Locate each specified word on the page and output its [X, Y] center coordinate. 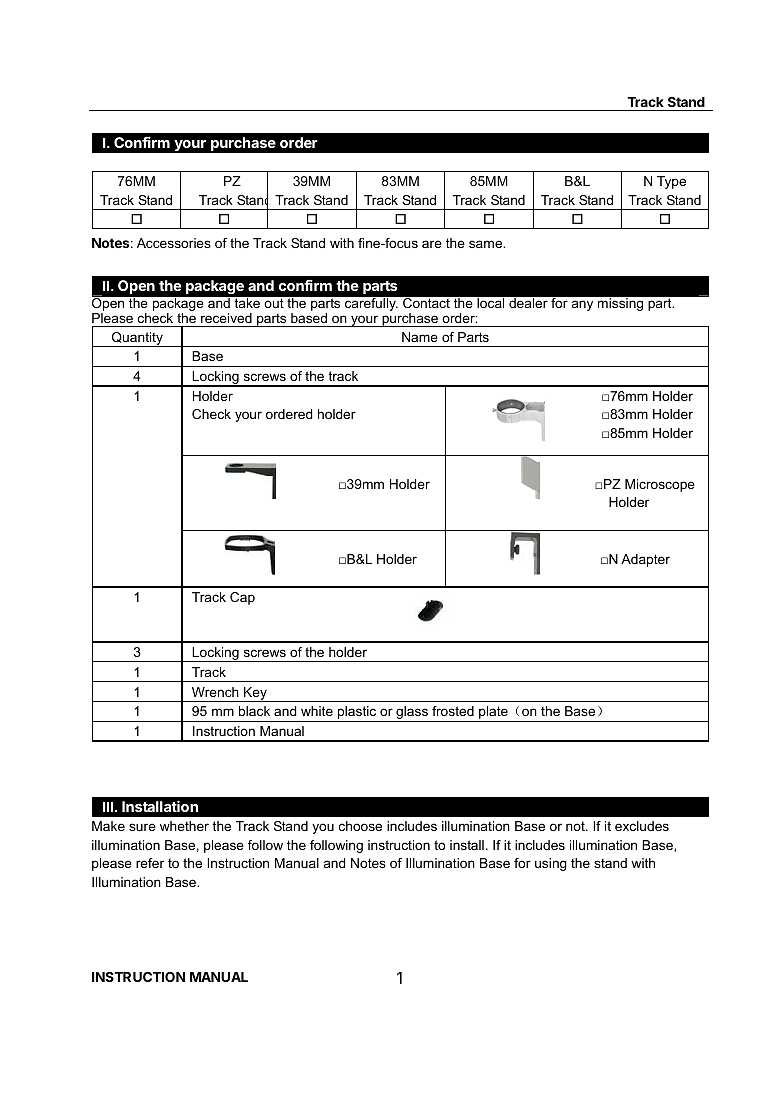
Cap [242, 598]
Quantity [137, 339]
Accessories [174, 243]
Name [420, 337]
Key [255, 694]
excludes [642, 826]
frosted [453, 711]
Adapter [645, 560]
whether [184, 826]
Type [671, 182]
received [226, 318]
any [582, 305]
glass [412, 714]
